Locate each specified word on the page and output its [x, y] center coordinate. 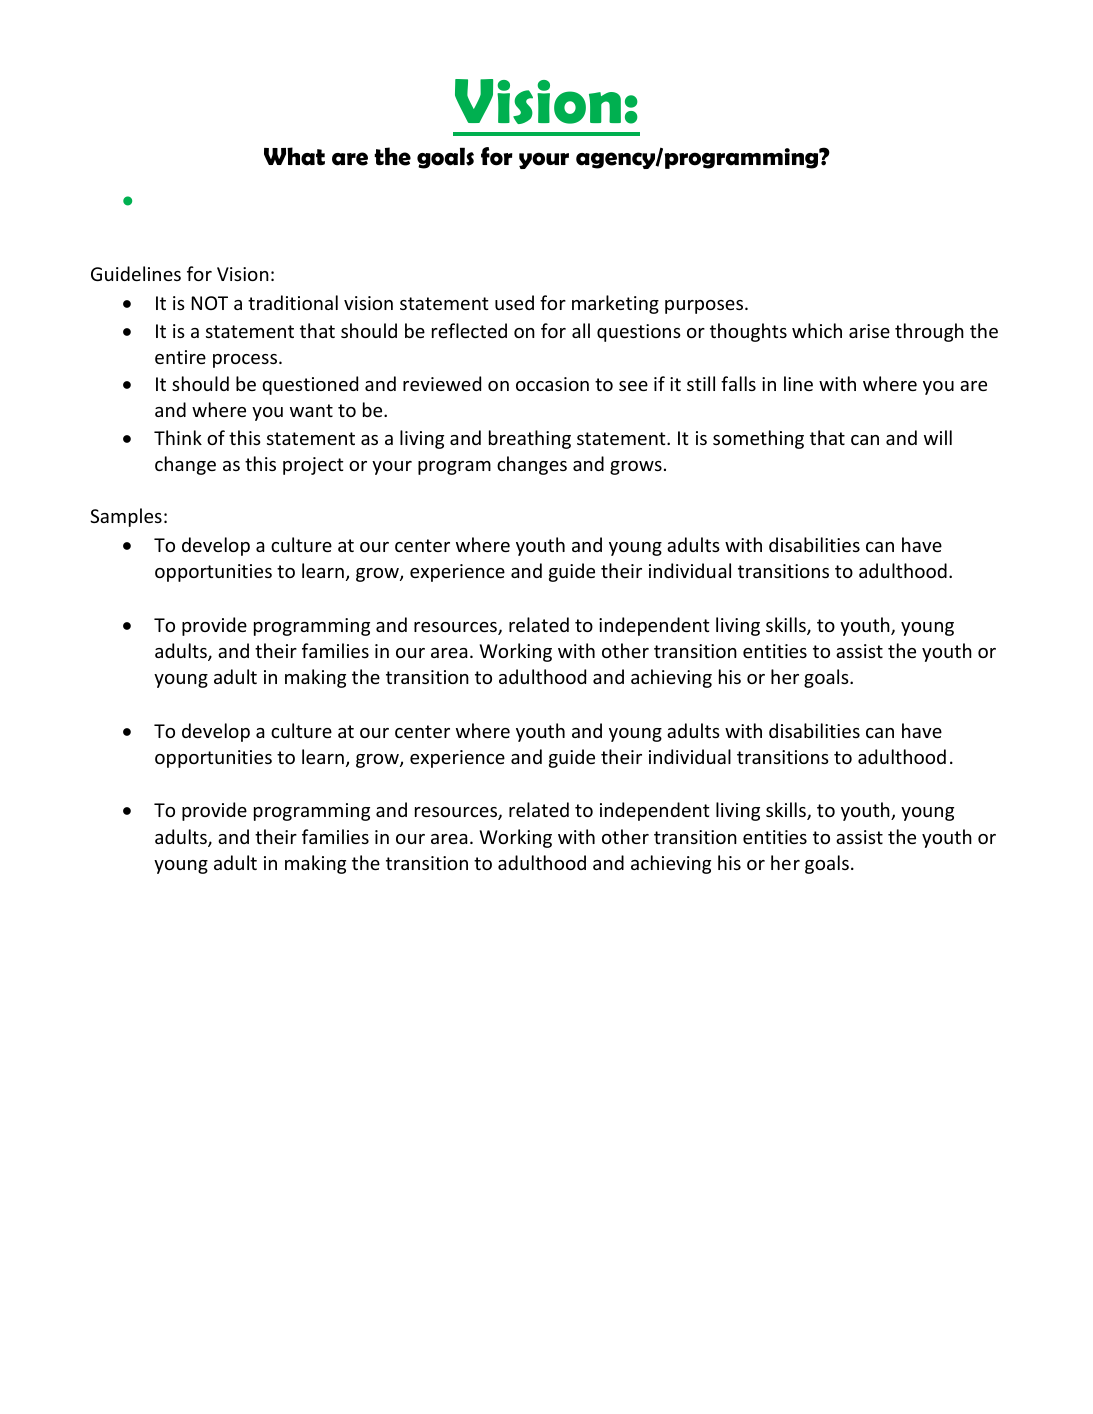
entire [180, 357]
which [817, 330]
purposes [705, 307]
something [758, 439]
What [294, 156]
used [514, 302]
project [313, 466]
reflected [469, 330]
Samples [126, 517]
